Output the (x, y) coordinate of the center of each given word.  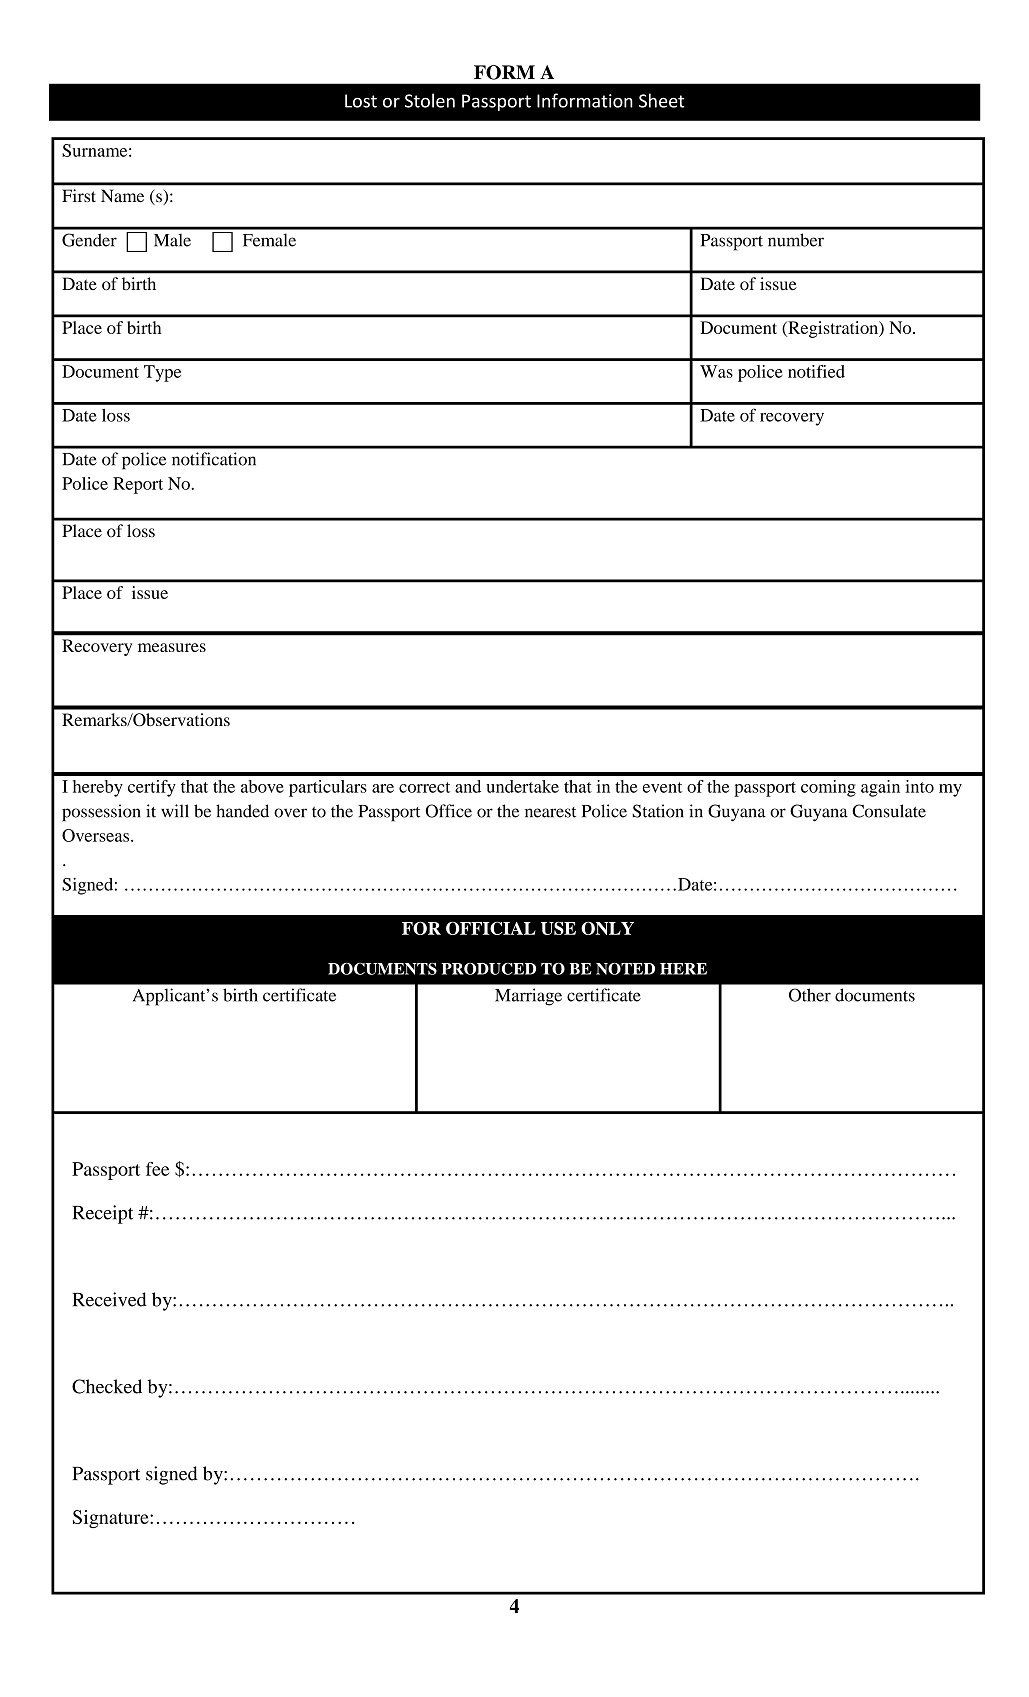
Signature (112, 1519)
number (796, 240)
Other (810, 995)
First (79, 196)
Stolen (430, 100)
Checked (107, 1386)
